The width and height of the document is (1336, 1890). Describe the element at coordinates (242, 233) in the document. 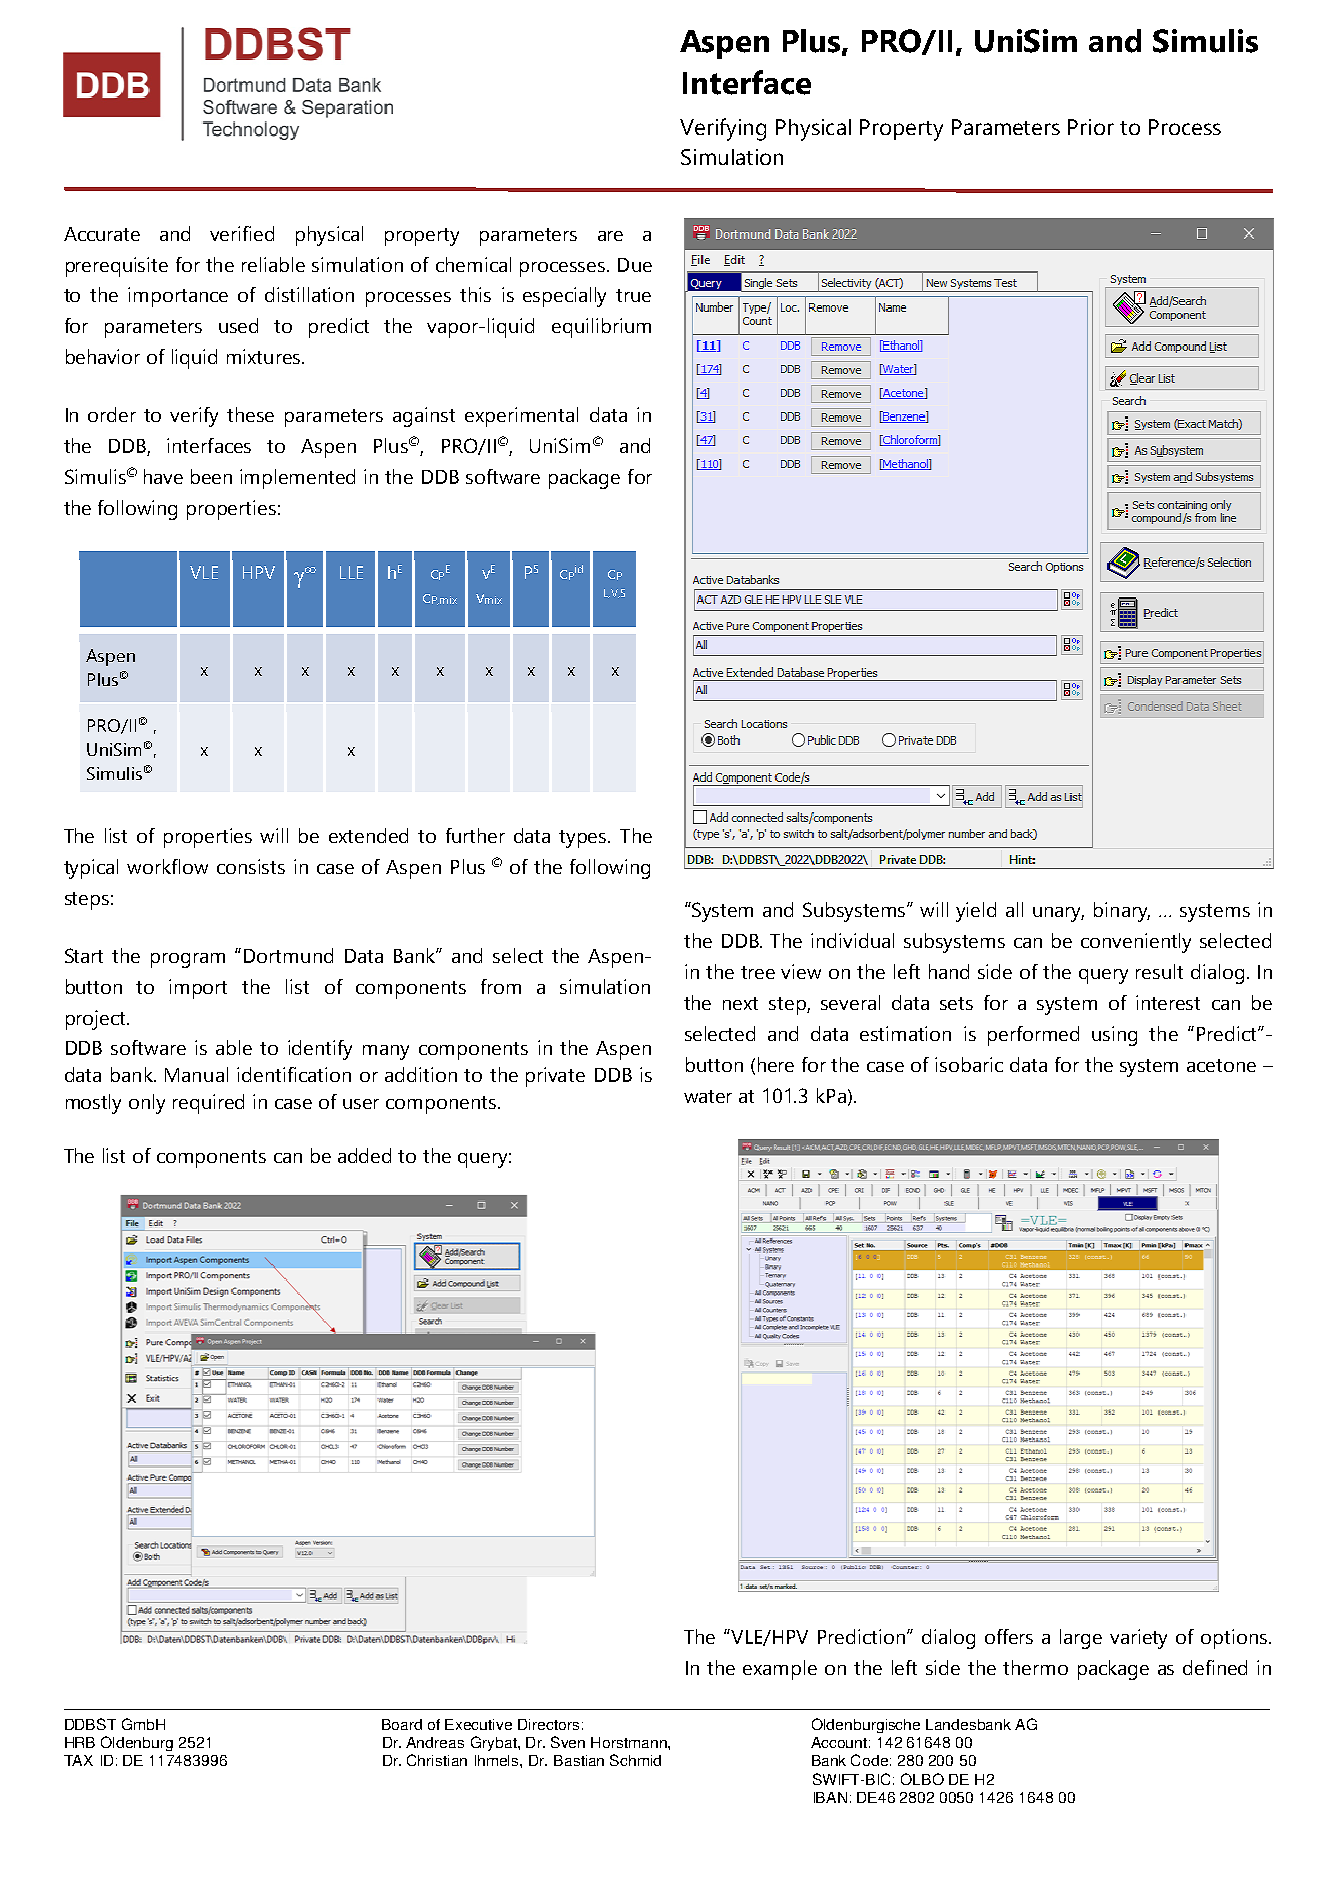

I see `verified` at that location.
